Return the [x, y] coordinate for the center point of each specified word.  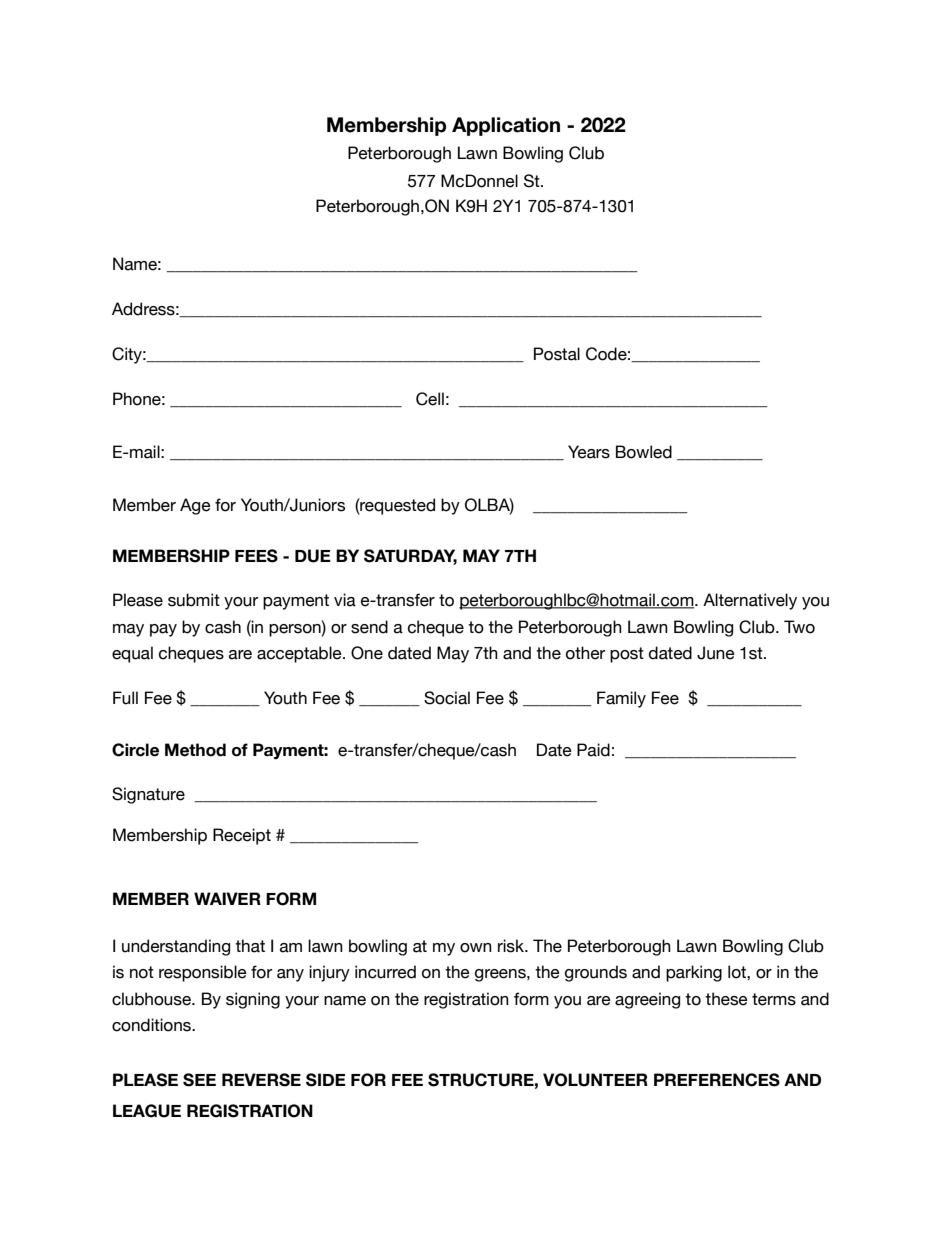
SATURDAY [410, 557]
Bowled [644, 452]
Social [447, 698]
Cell [430, 399]
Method [195, 750]
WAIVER [227, 898]
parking [694, 973]
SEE [199, 1080]
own [476, 948]
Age [195, 506]
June [716, 653]
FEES [256, 556]
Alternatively [750, 601]
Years [589, 452]
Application [506, 126]
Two [799, 627]
